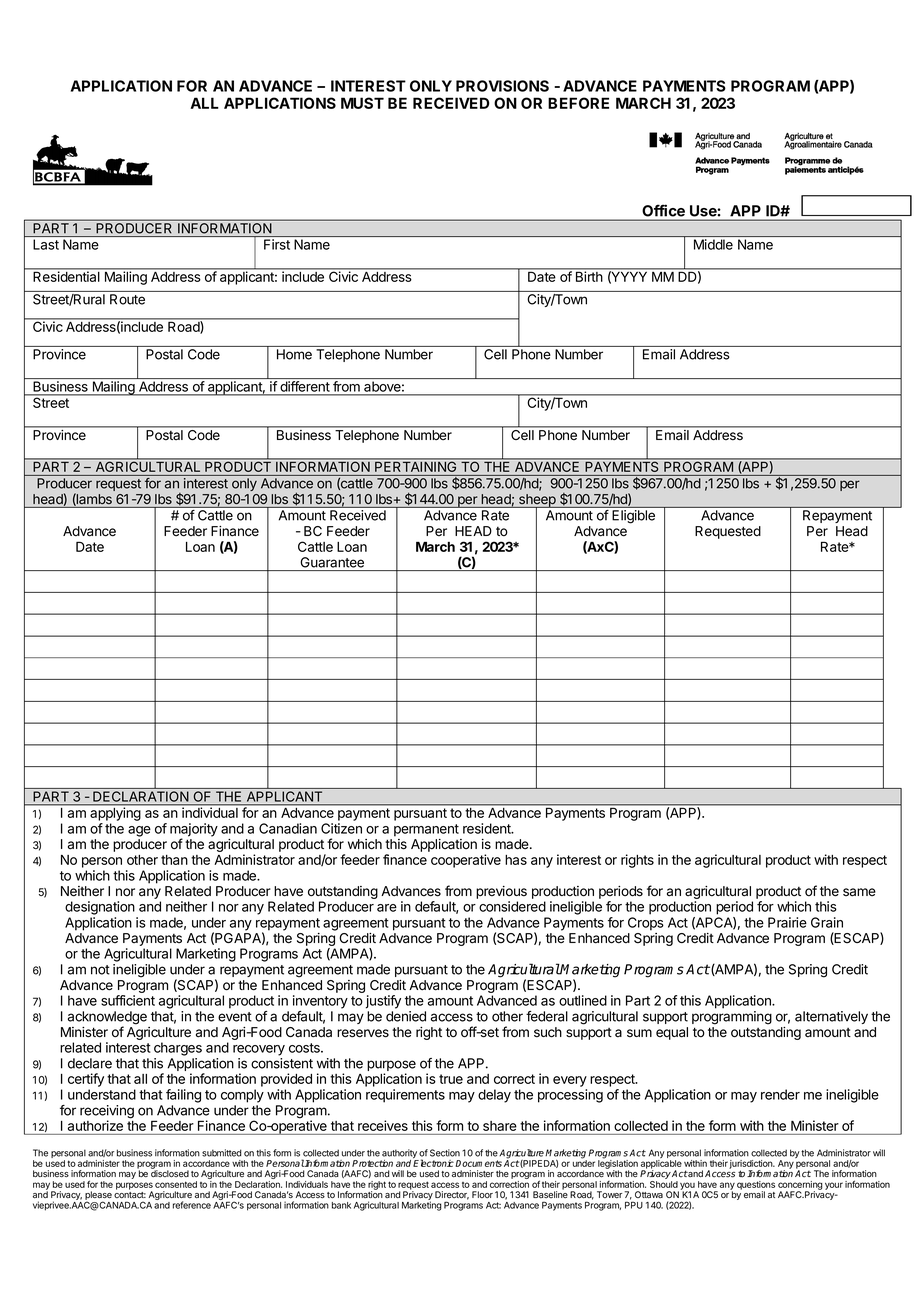  Describe the element at coordinates (859, 892) in the page. I see `same` at that location.
